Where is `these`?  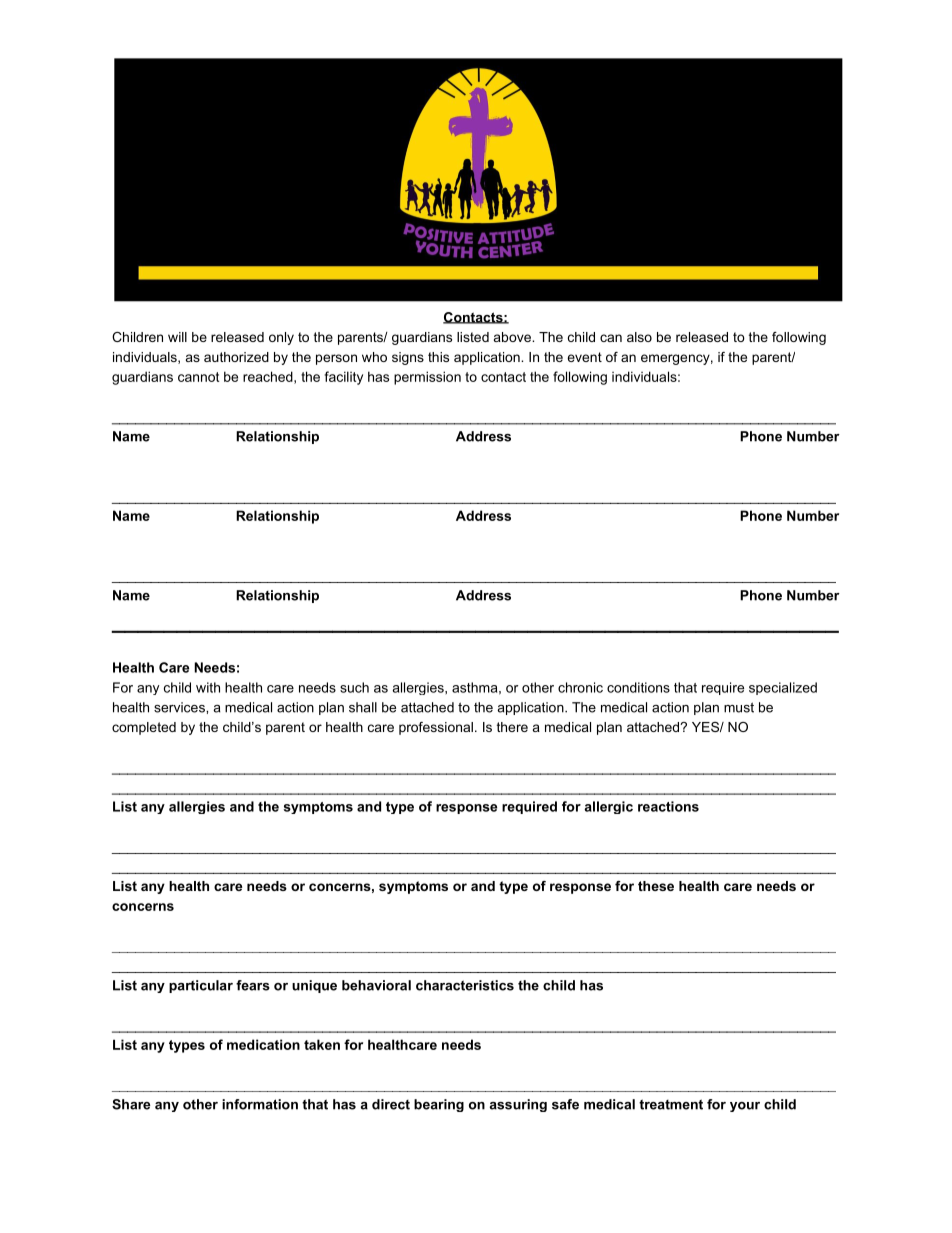 these is located at coordinates (656, 886).
